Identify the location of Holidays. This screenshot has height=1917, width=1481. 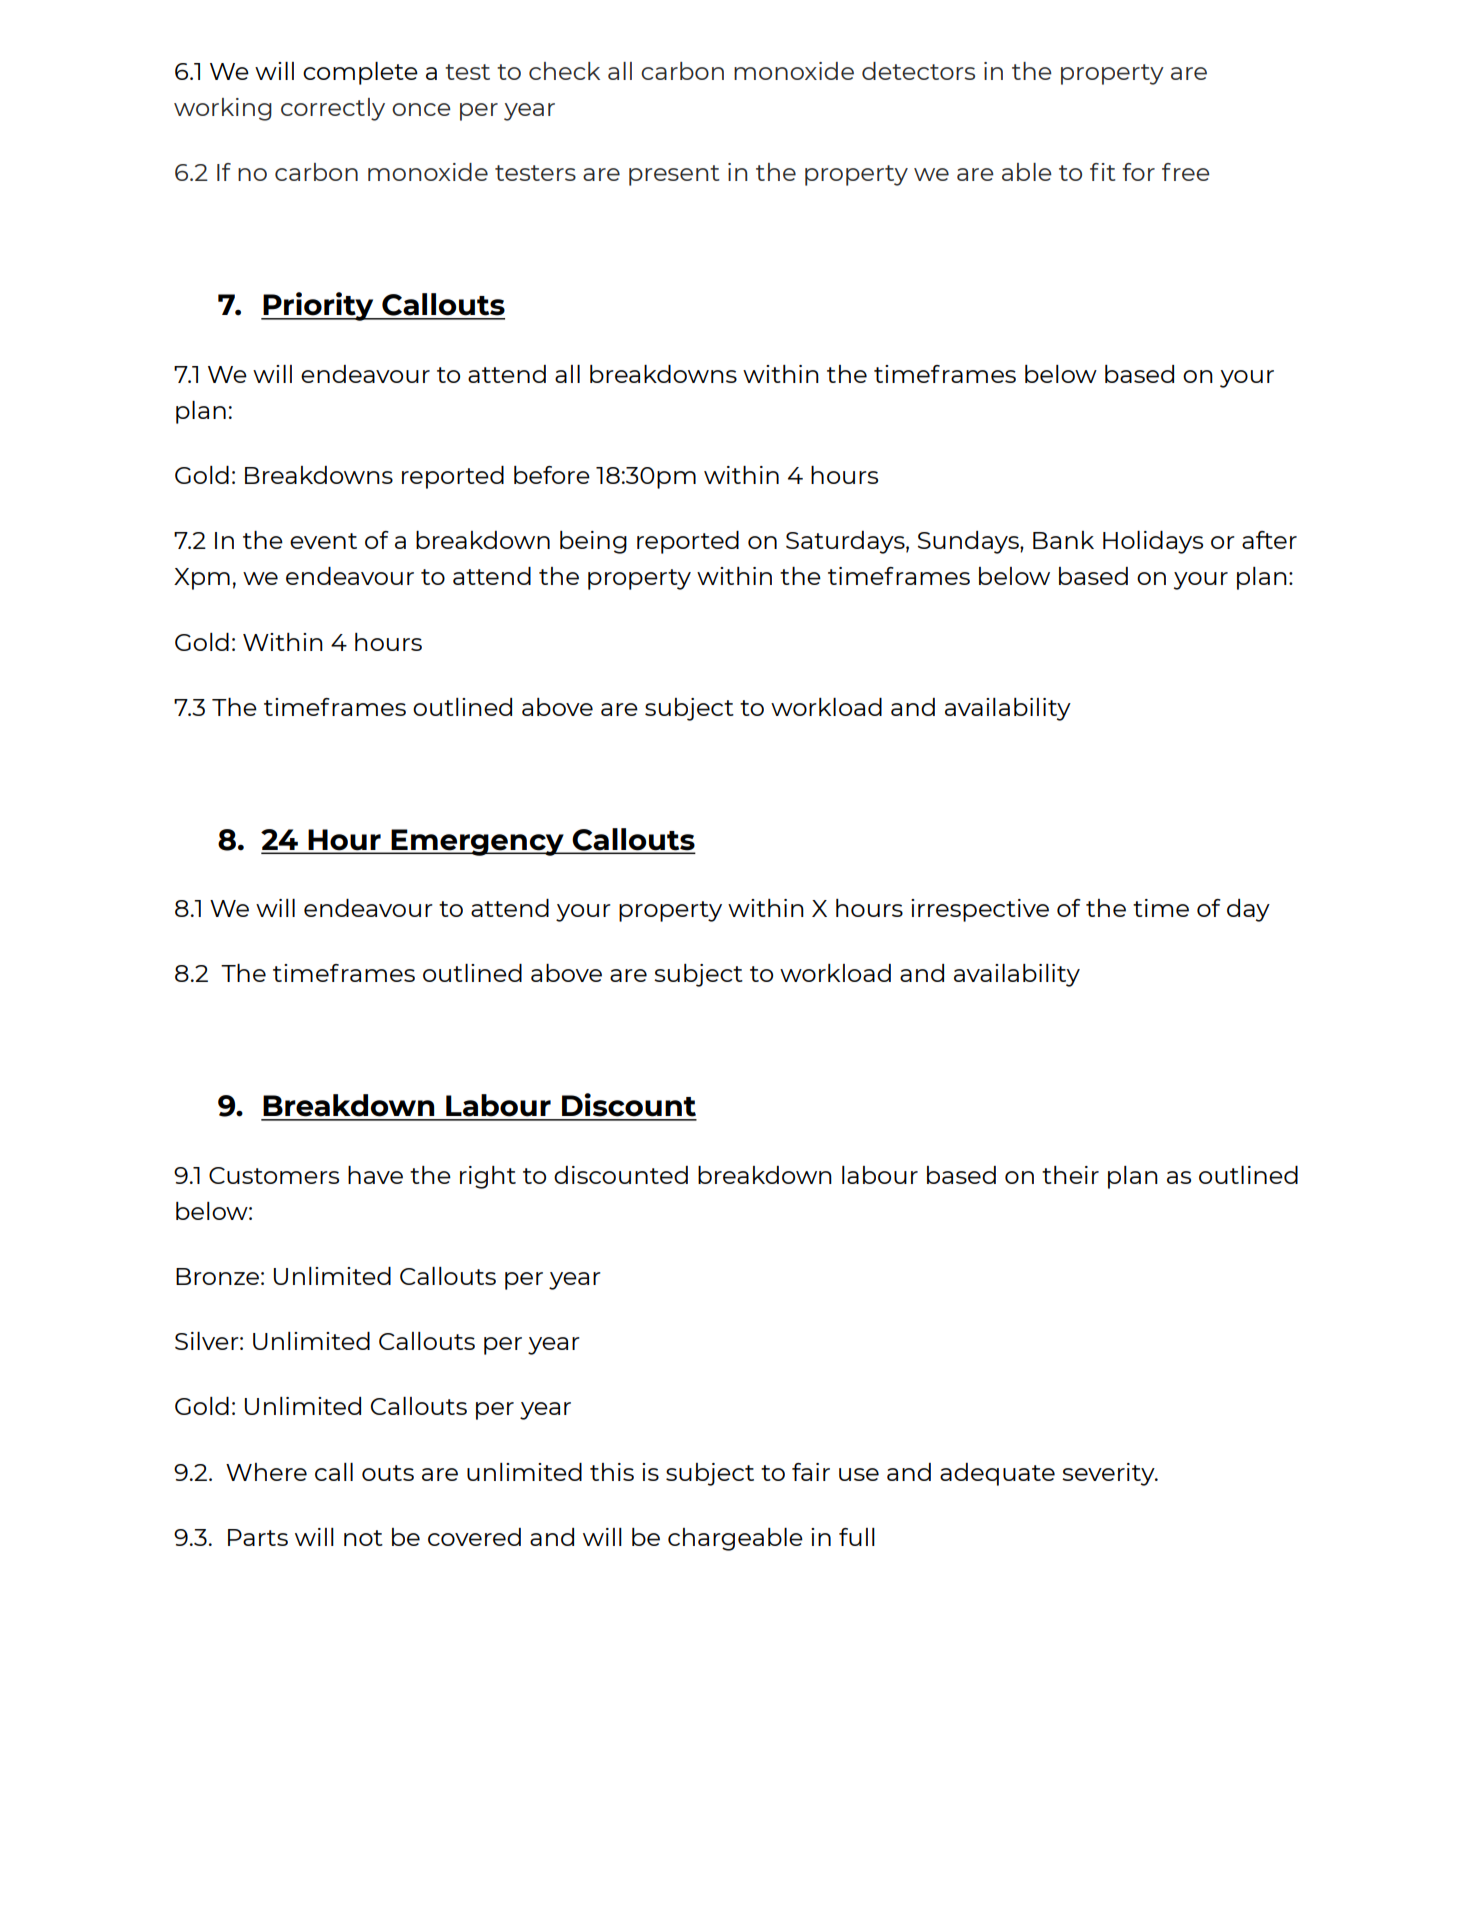
(1153, 542).
